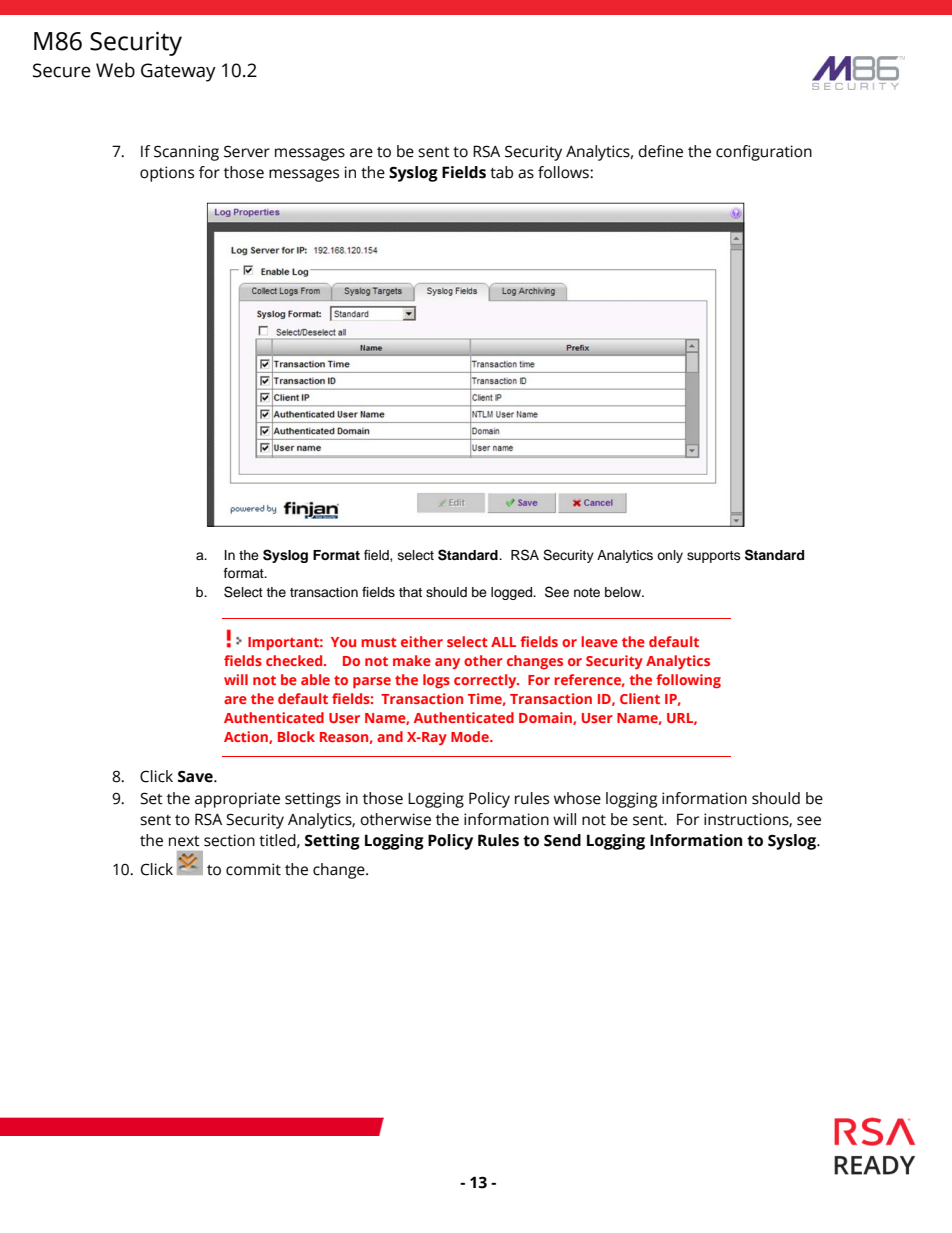 Image resolution: width=952 pixels, height=1233 pixels. What do you see at coordinates (764, 153) in the page?
I see `configuration` at bounding box center [764, 153].
